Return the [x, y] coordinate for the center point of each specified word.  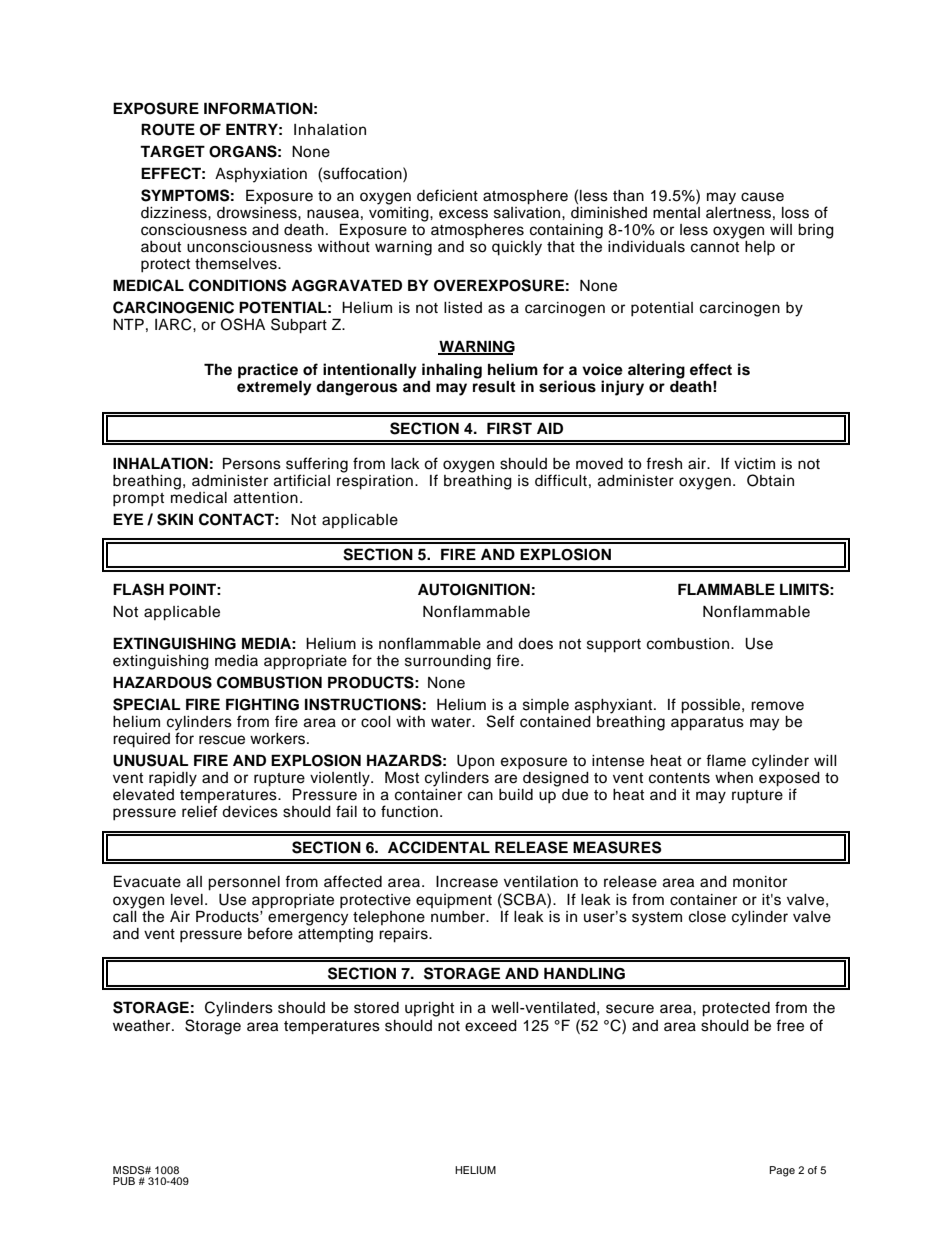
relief [200, 811]
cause [762, 197]
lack [405, 464]
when [734, 778]
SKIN [175, 519]
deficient [447, 195]
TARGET [172, 151]
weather [143, 1026]
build [516, 795]
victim [754, 464]
